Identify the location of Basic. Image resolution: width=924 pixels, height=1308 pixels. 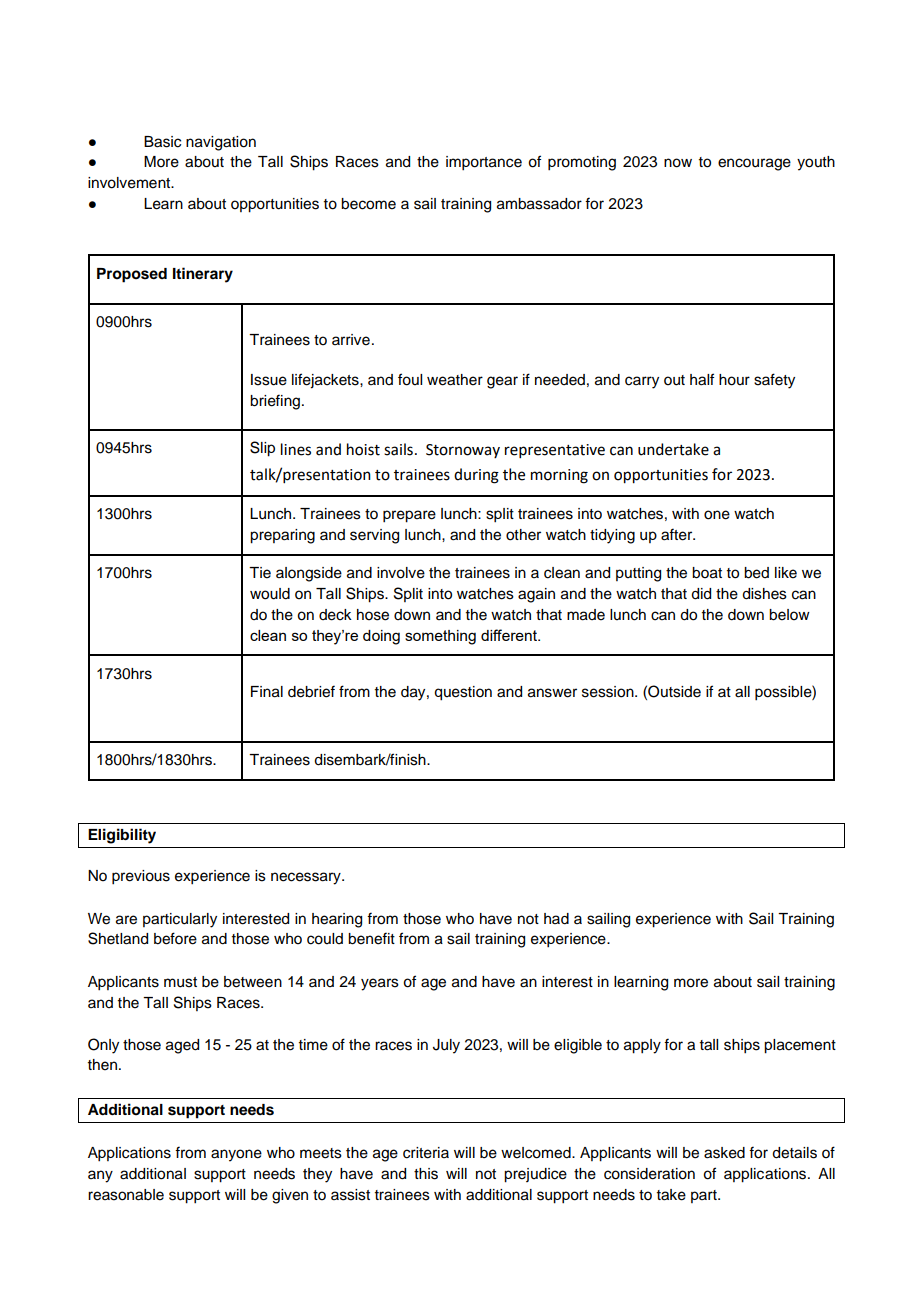
(162, 142).
